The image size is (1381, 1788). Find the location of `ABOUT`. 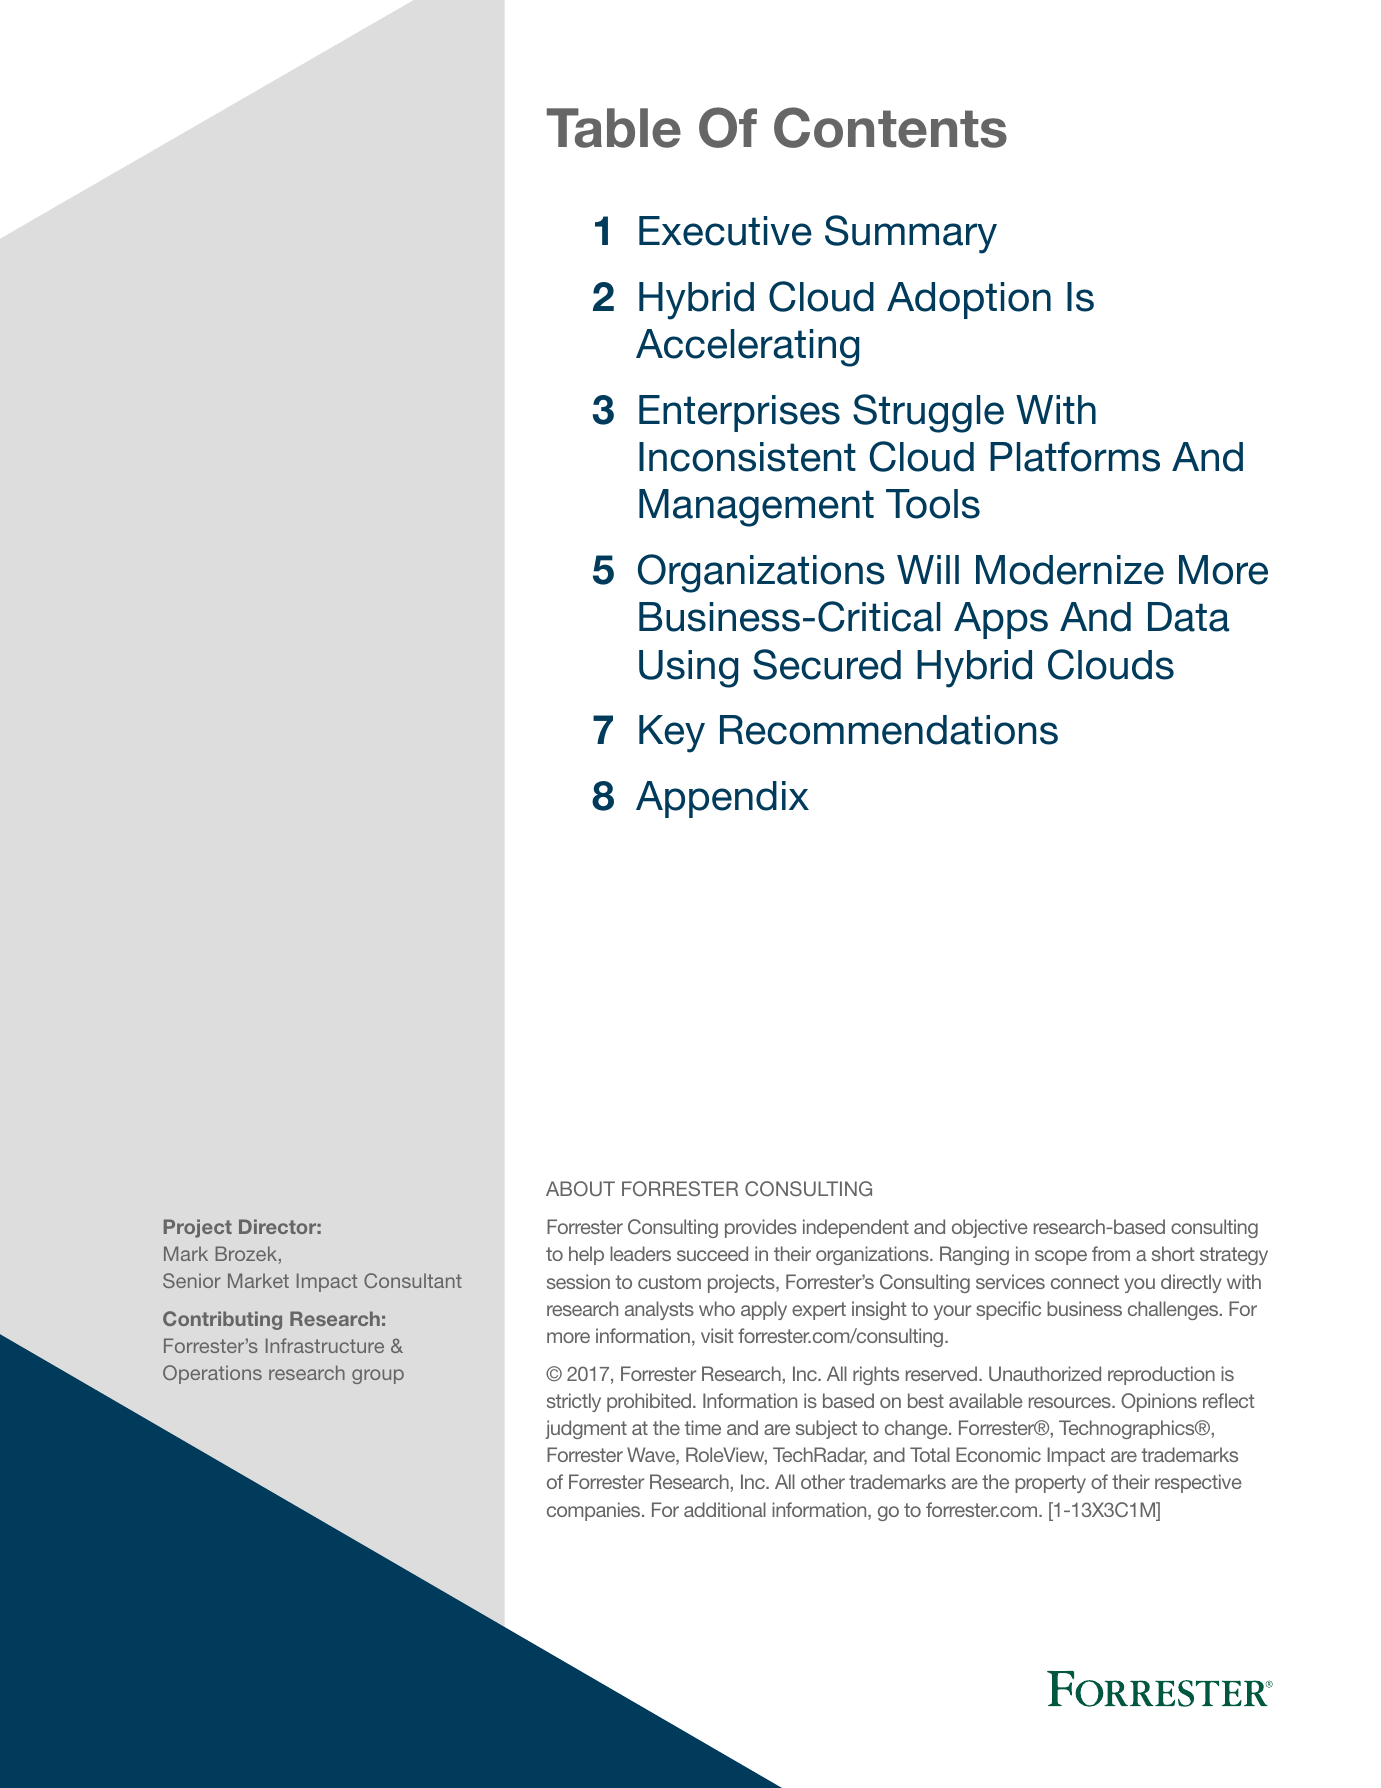

ABOUT is located at coordinates (580, 1188).
